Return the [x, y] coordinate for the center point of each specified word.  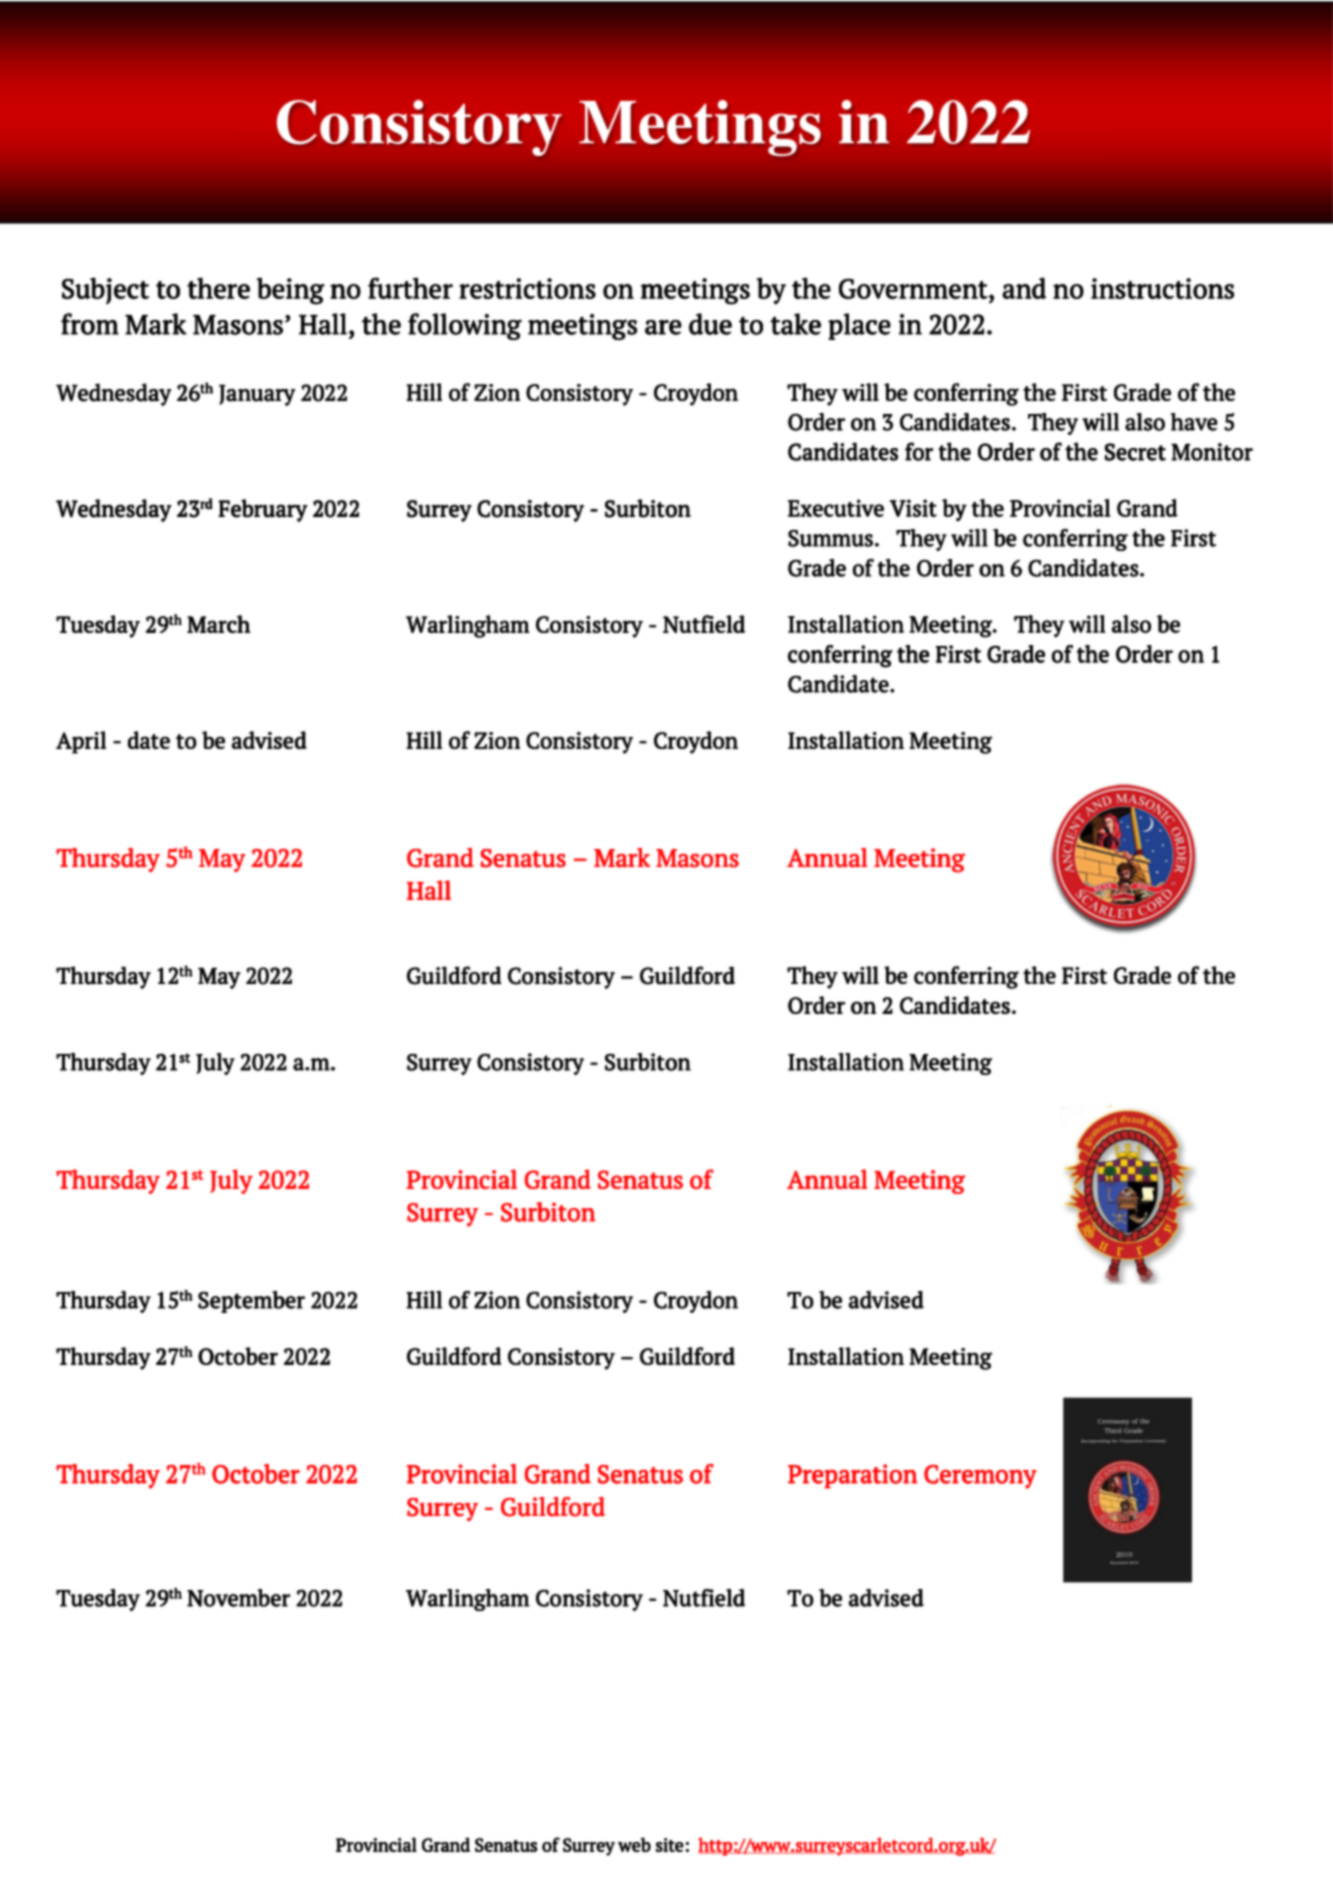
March [218, 624]
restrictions [527, 288]
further [410, 288]
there [218, 288]
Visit [913, 508]
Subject [105, 290]
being [290, 291]
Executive [836, 508]
